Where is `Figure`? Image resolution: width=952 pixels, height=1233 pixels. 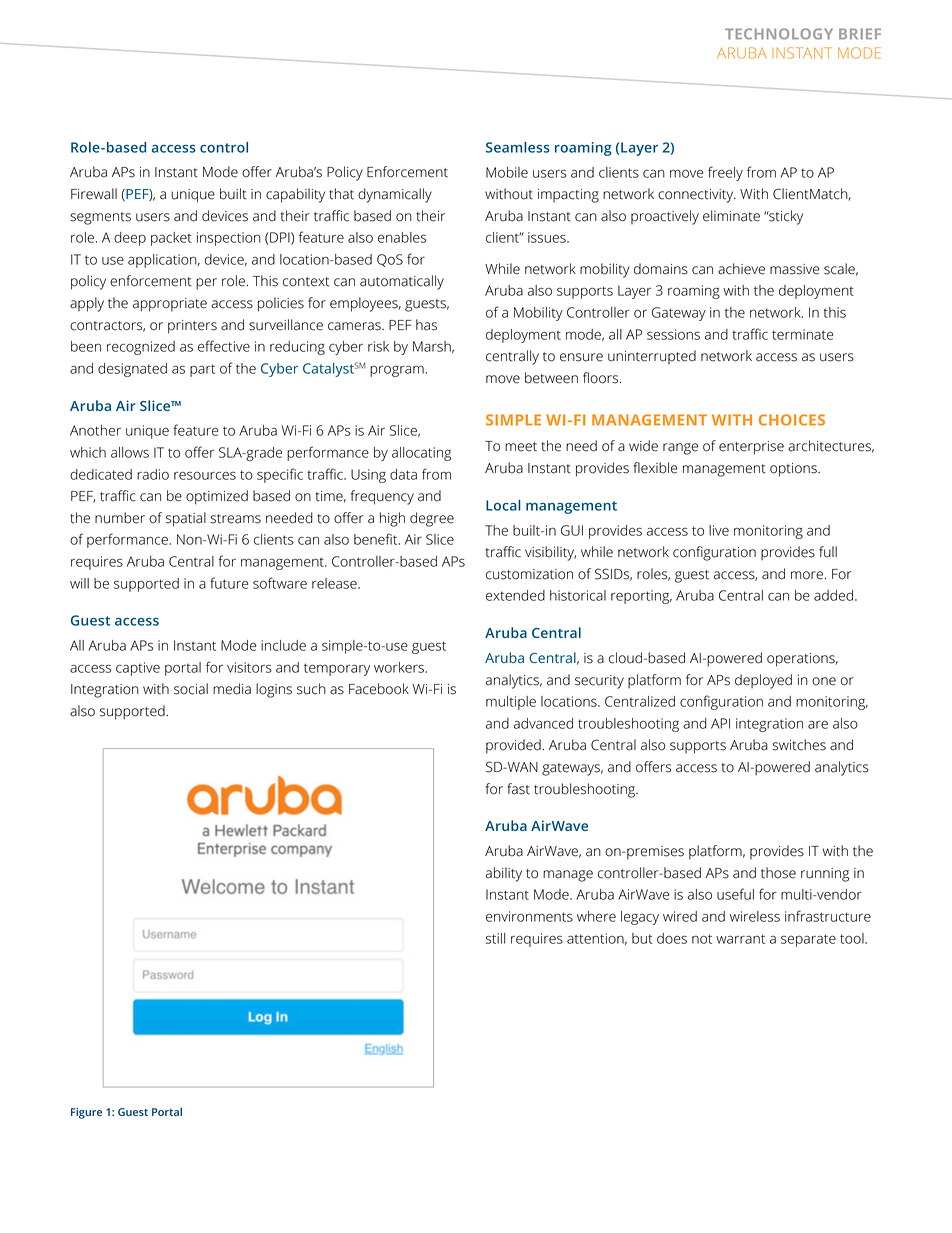 Figure is located at coordinates (86, 1113).
